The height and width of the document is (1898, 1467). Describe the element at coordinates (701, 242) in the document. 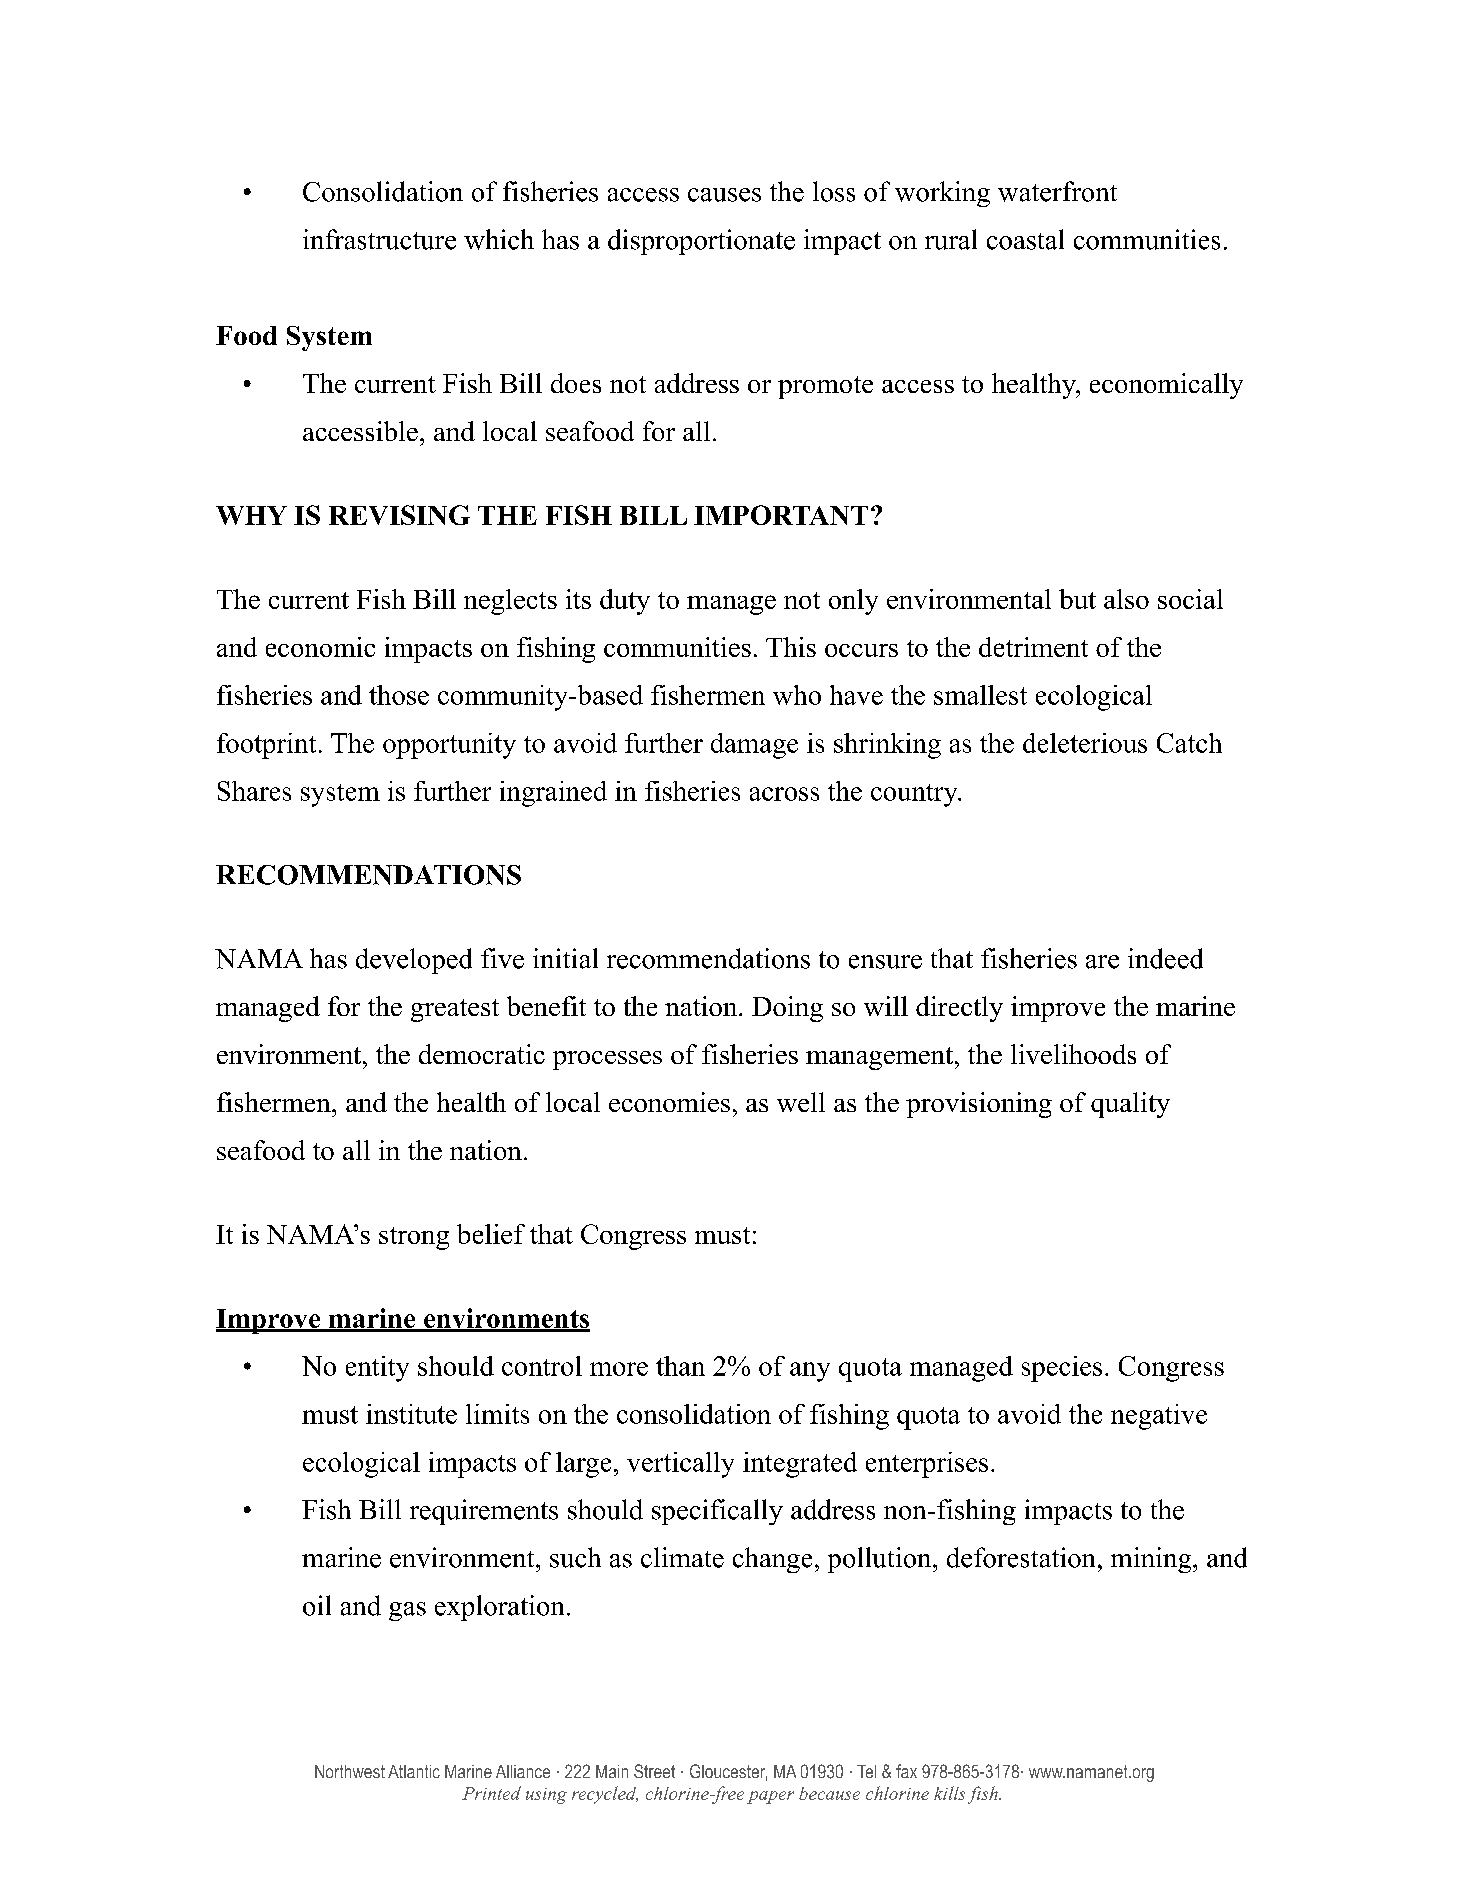

I see `disproportionate` at that location.
